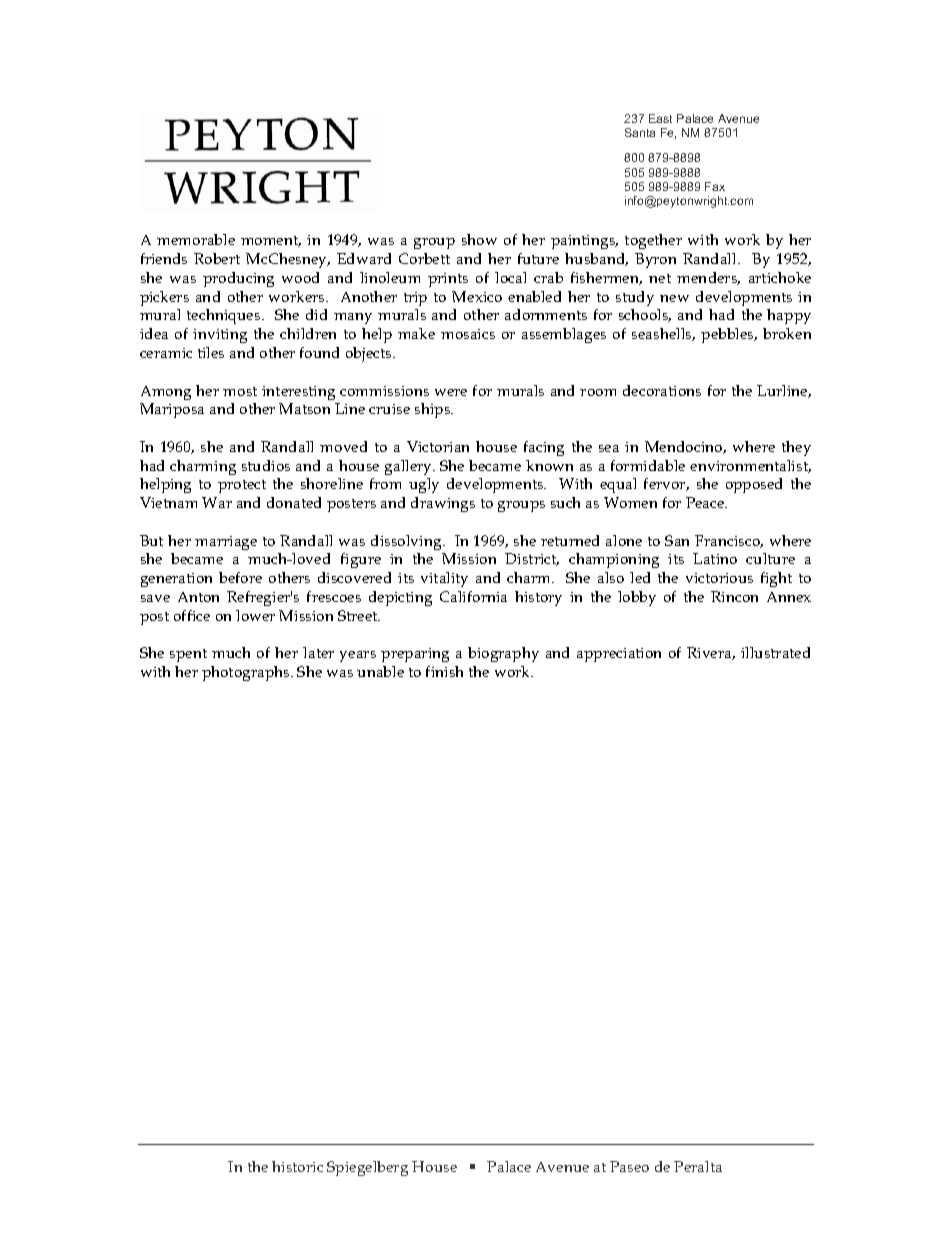  Describe the element at coordinates (629, 1166) in the screenshot. I see `Paseo` at that location.
